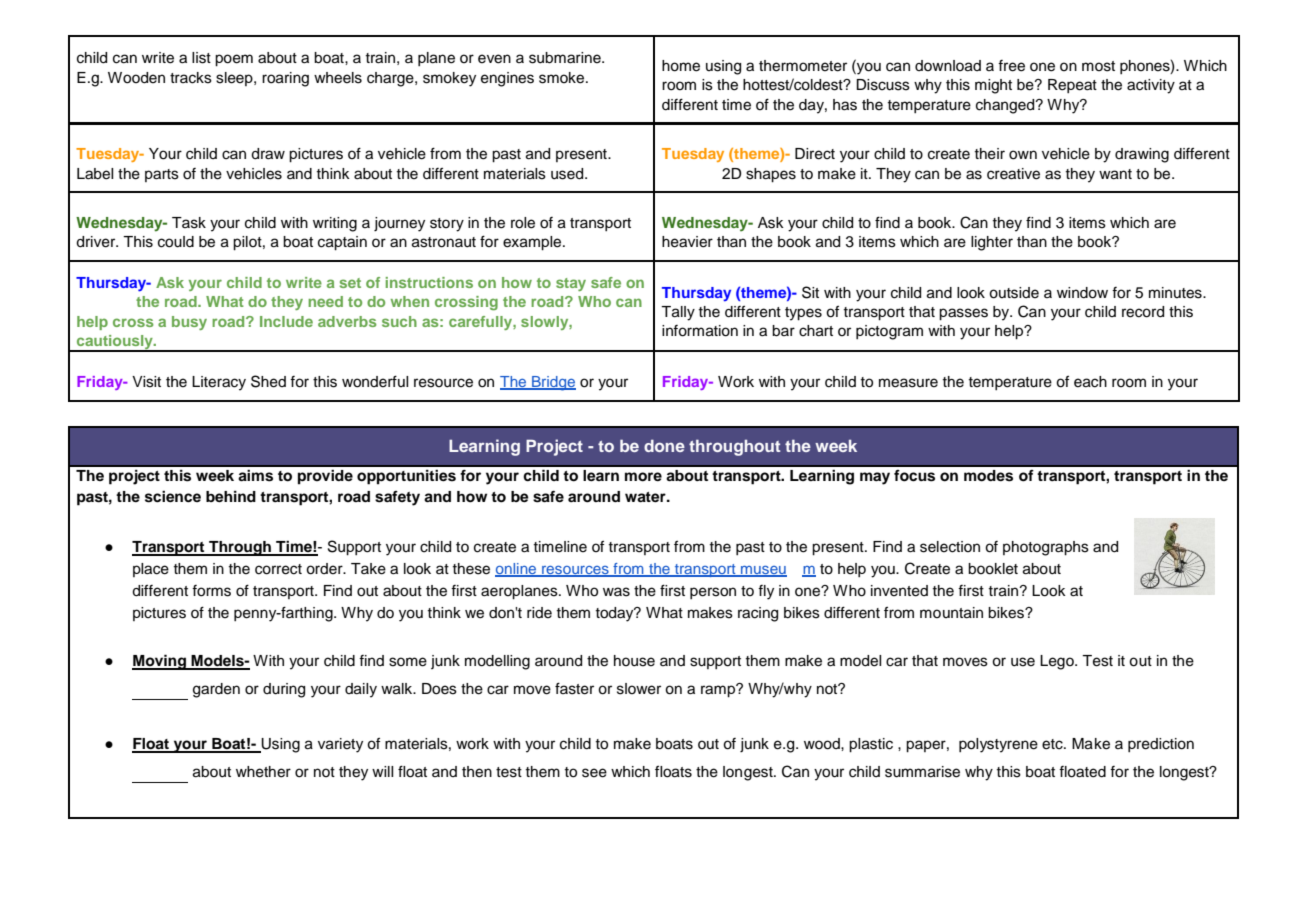 The height and width of the screenshot is (924, 1308). I want to click on tracks, so click(191, 78).
